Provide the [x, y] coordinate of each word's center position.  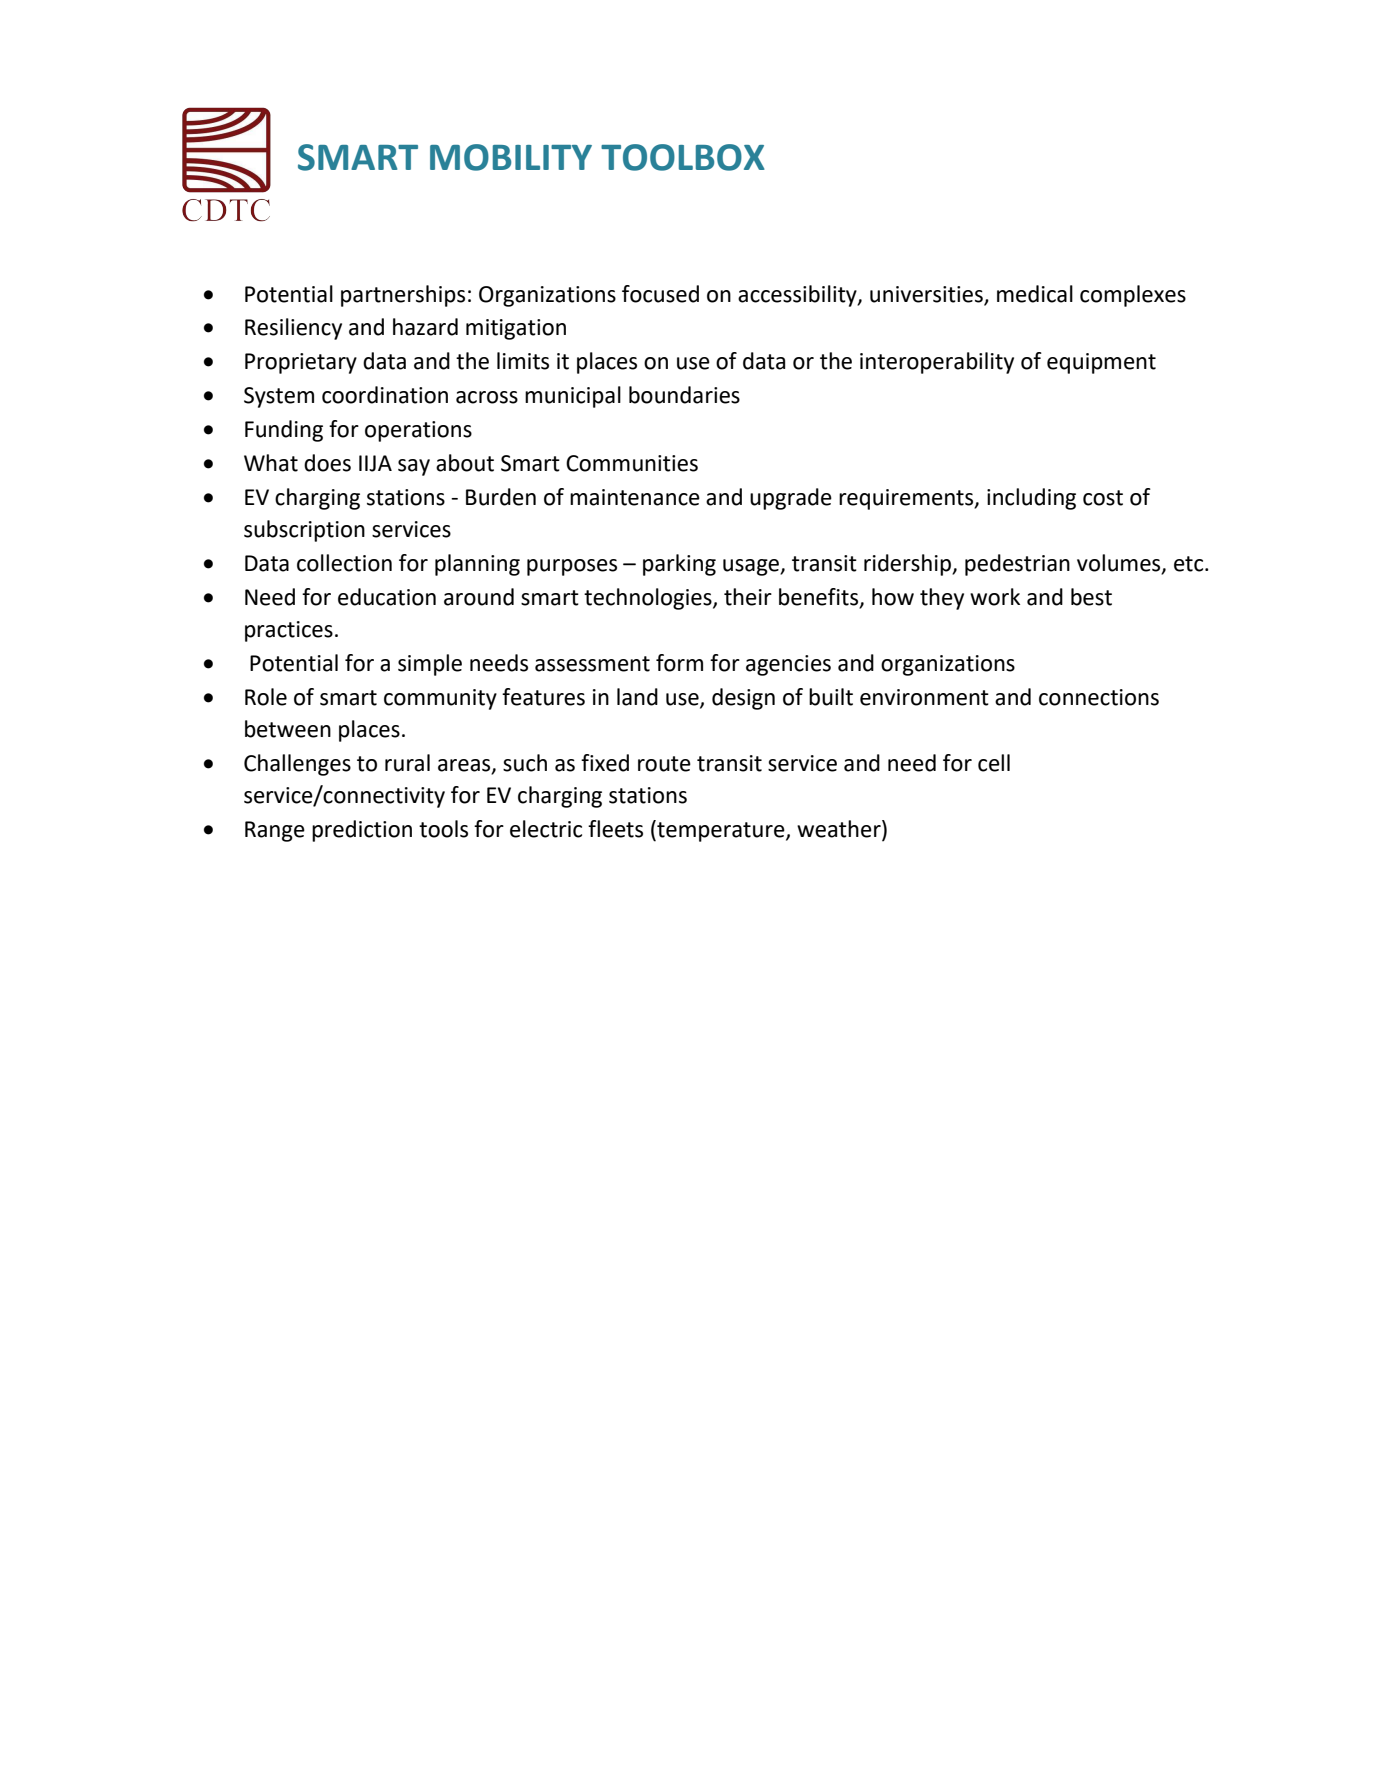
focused [660, 294]
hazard [425, 327]
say [414, 467]
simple [430, 665]
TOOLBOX [683, 157]
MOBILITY [511, 157]
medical [1035, 294]
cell [994, 763]
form [679, 663]
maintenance [635, 497]
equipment [1101, 363]
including [1031, 499]
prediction [362, 831]
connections [1099, 697]
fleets [615, 829]
